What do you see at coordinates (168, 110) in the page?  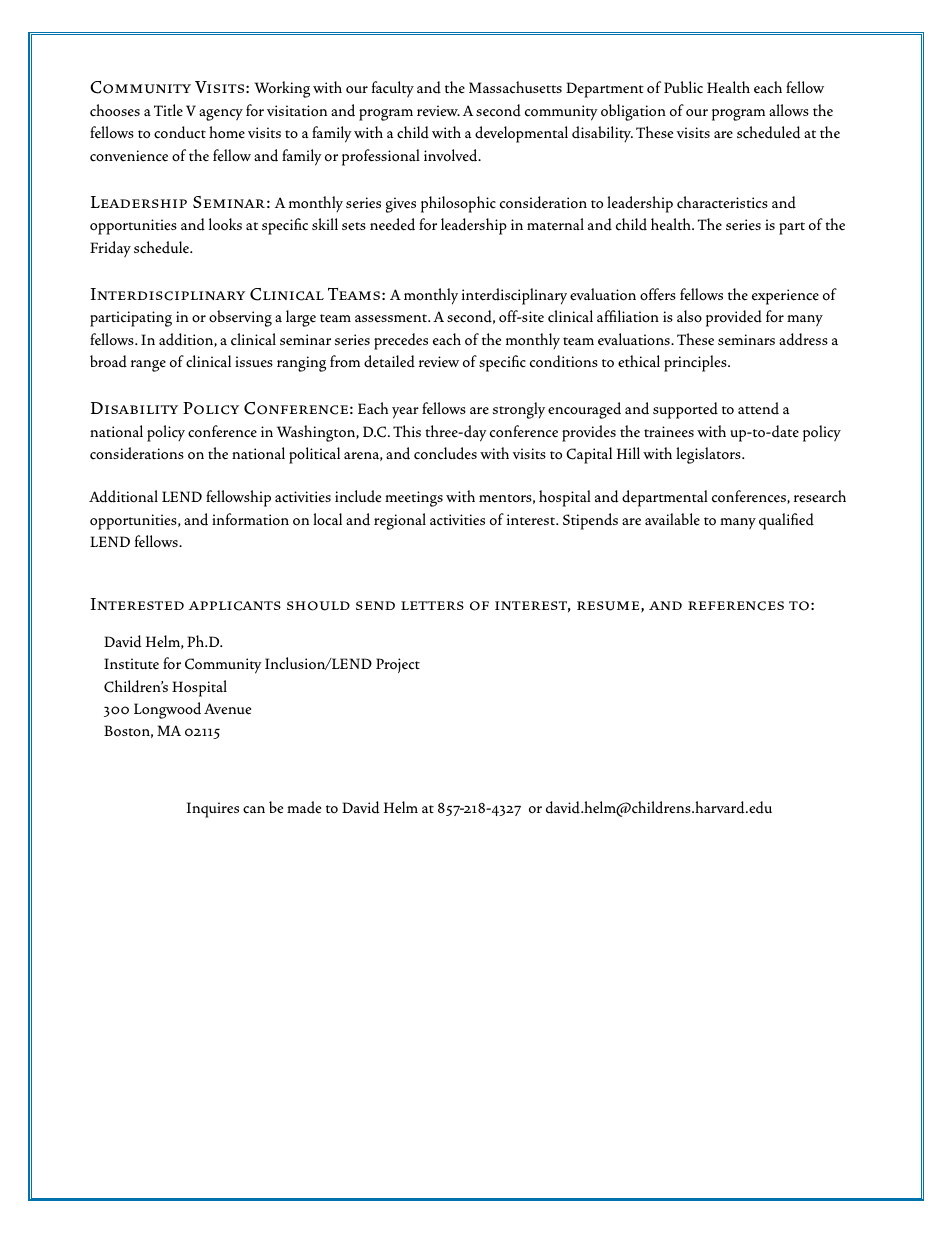 I see `Title` at bounding box center [168, 110].
